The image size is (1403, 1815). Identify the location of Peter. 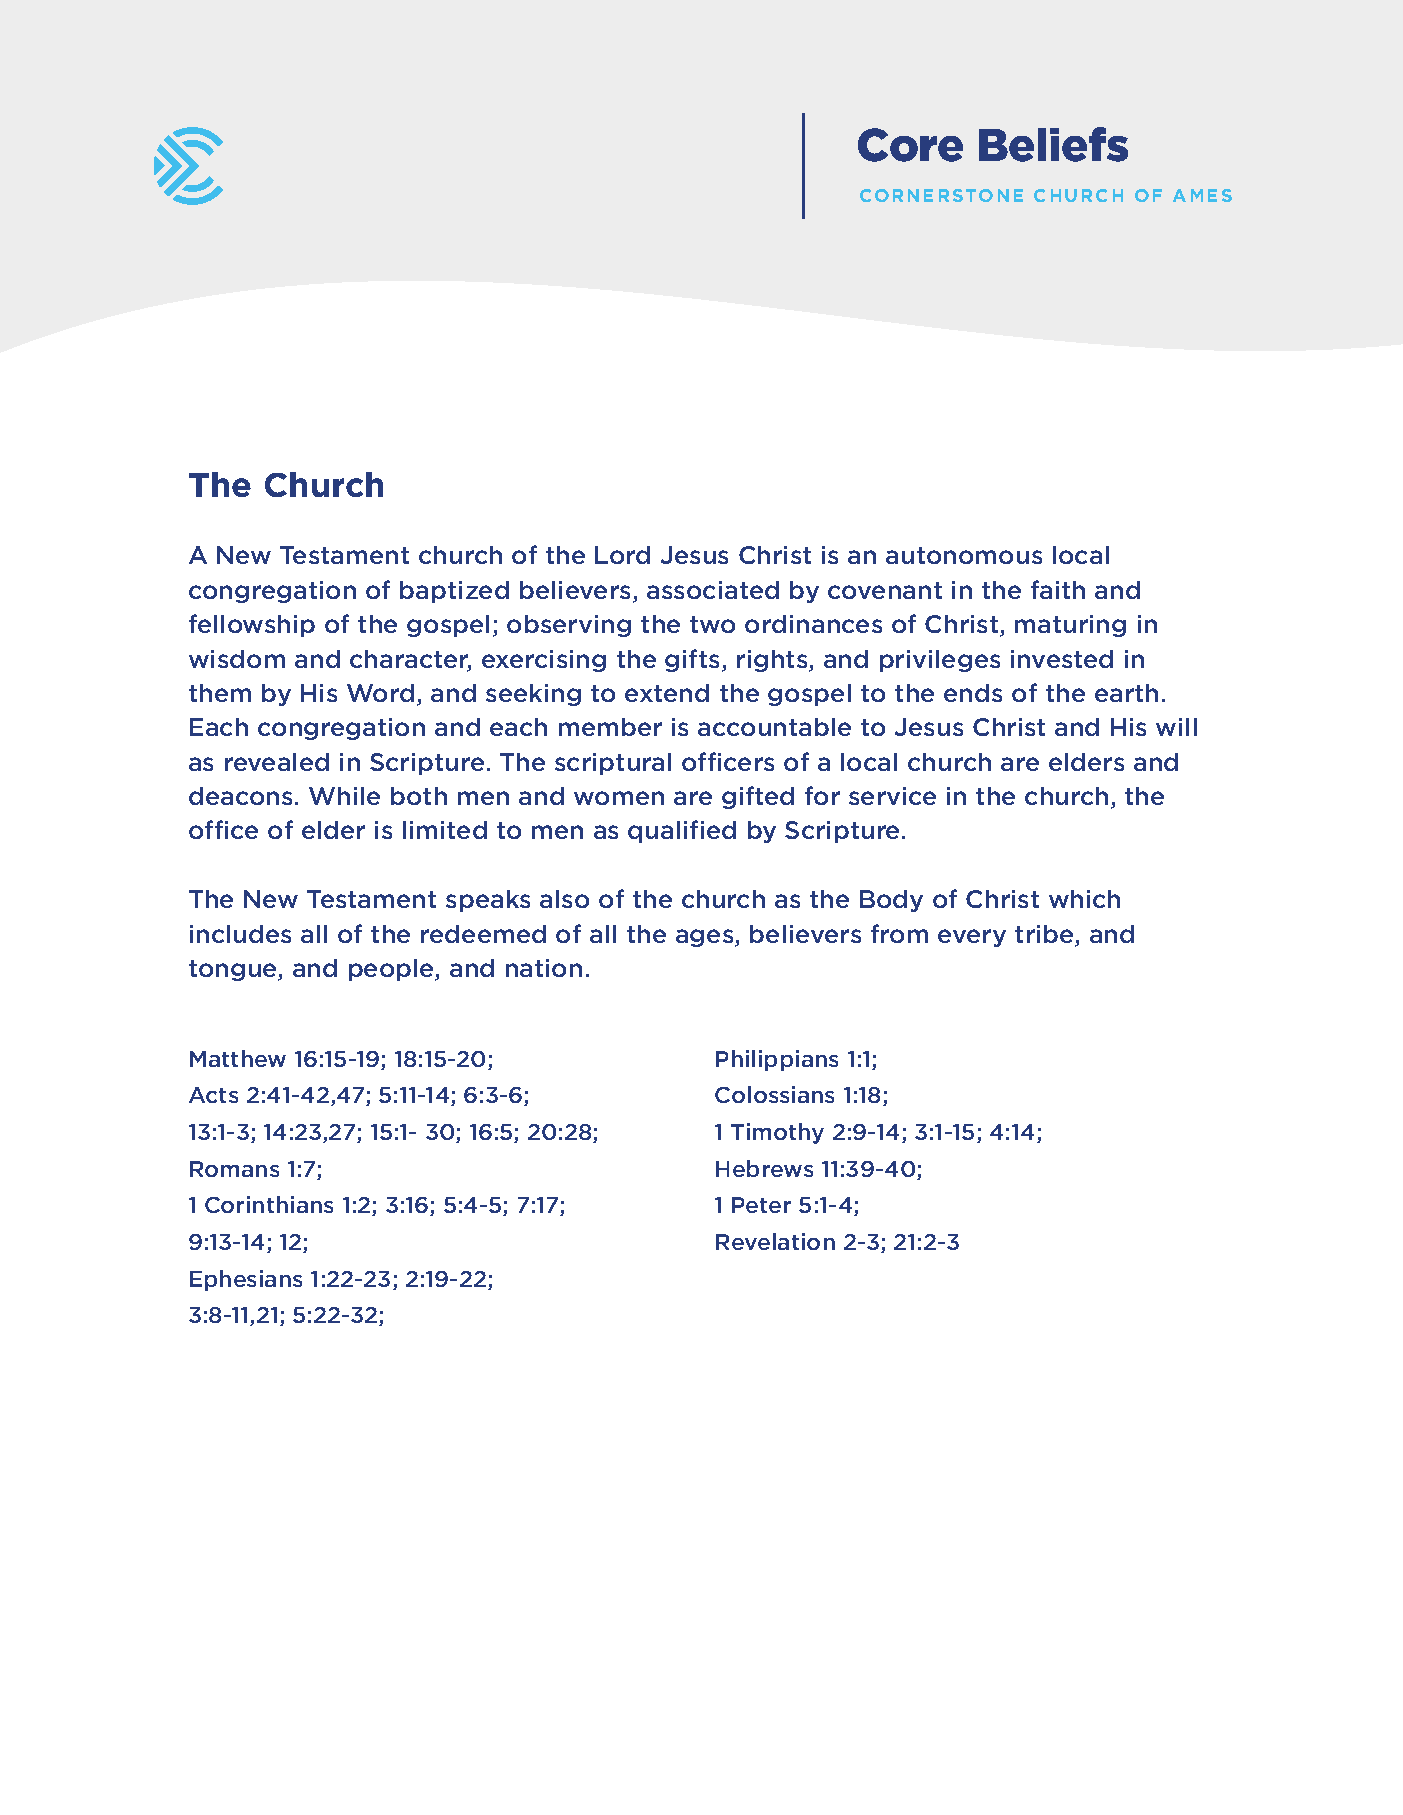
(761, 1205).
